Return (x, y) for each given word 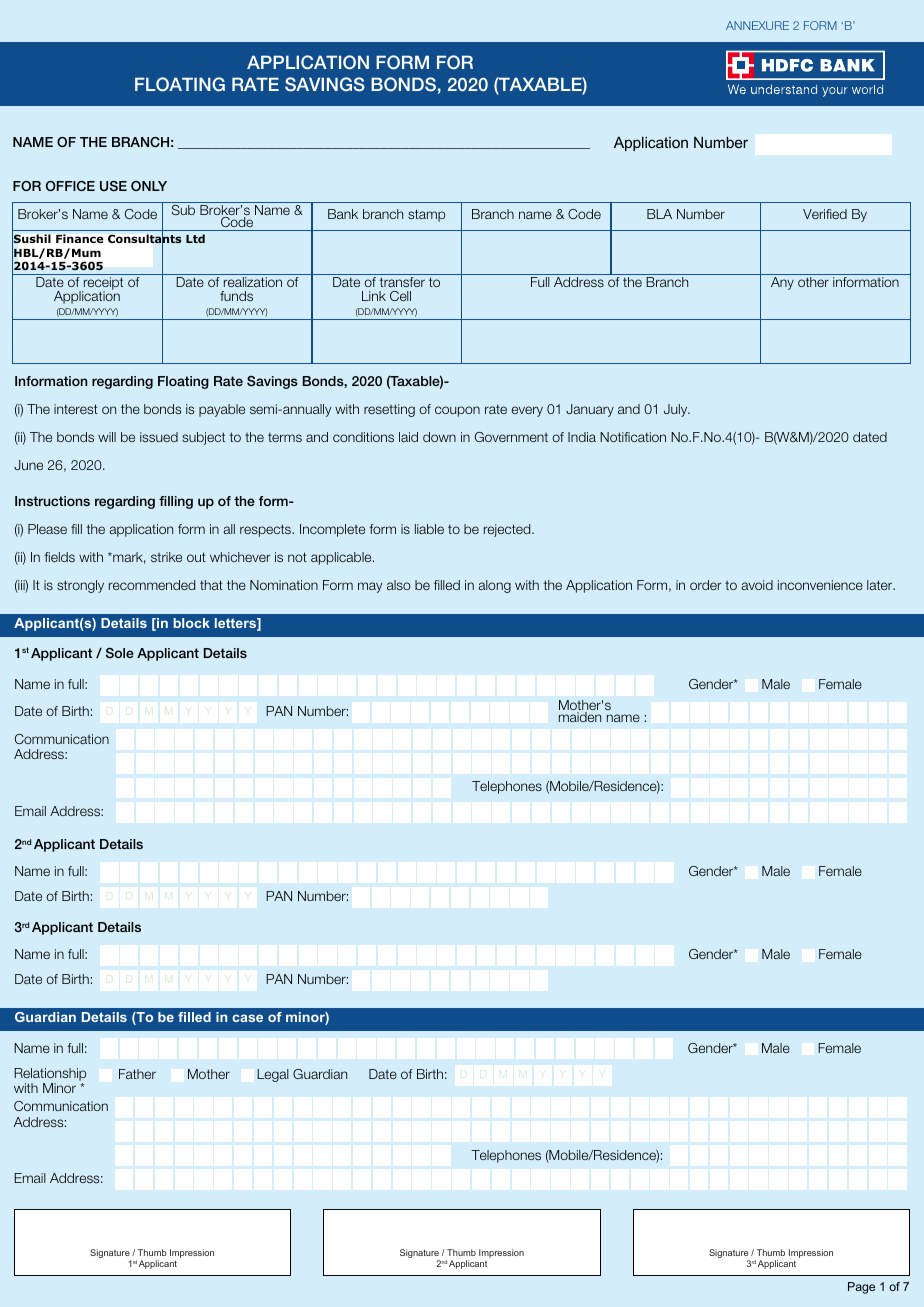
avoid (757, 585)
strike (166, 557)
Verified (825, 214)
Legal (273, 1075)
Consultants (144, 239)
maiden (580, 717)
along (494, 586)
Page (861, 1288)
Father (137, 1074)
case (247, 1018)
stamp (426, 215)
